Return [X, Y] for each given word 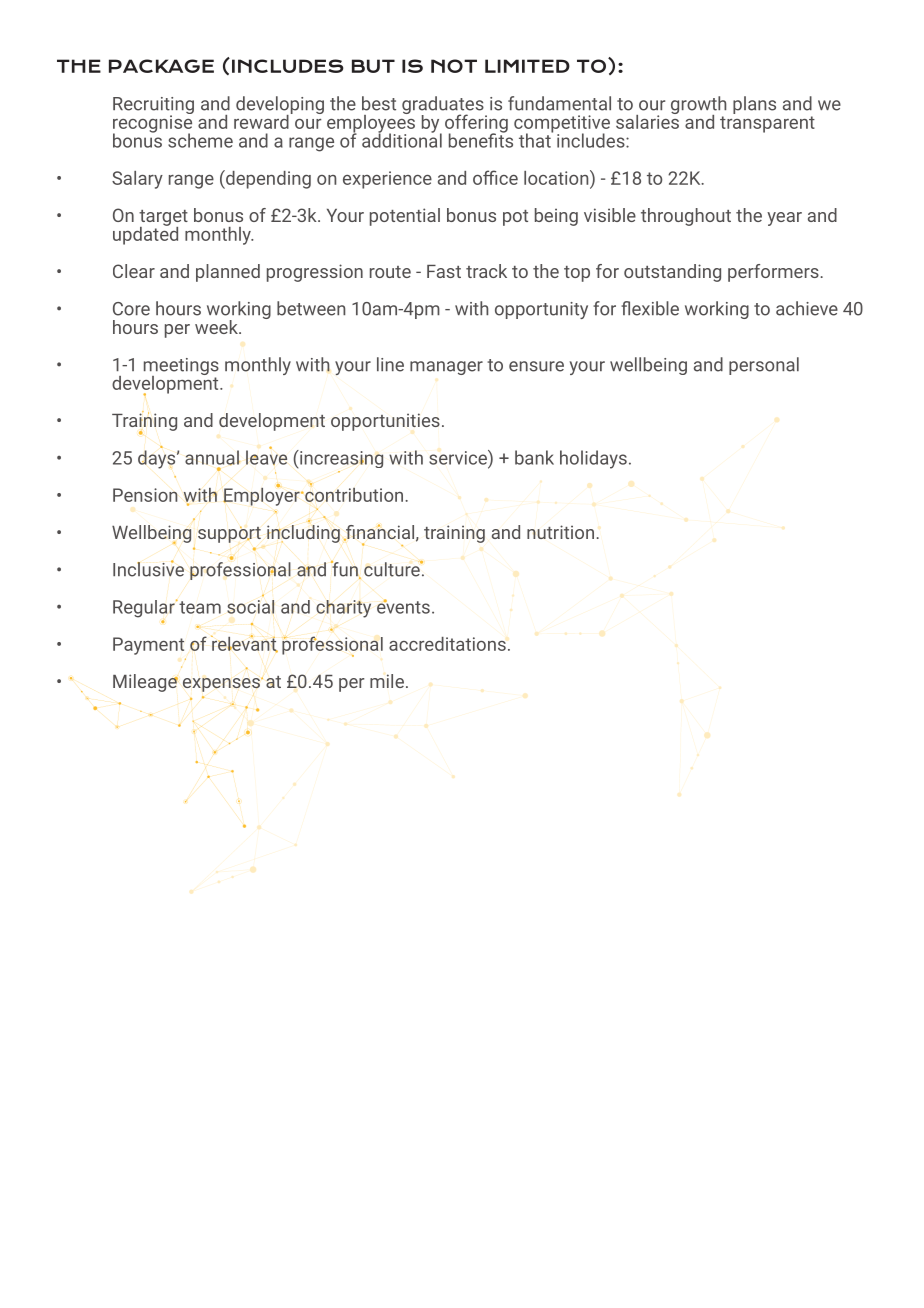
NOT [454, 66]
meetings [181, 367]
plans [754, 105]
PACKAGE [161, 66]
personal [764, 366]
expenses [222, 685]
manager [446, 368]
